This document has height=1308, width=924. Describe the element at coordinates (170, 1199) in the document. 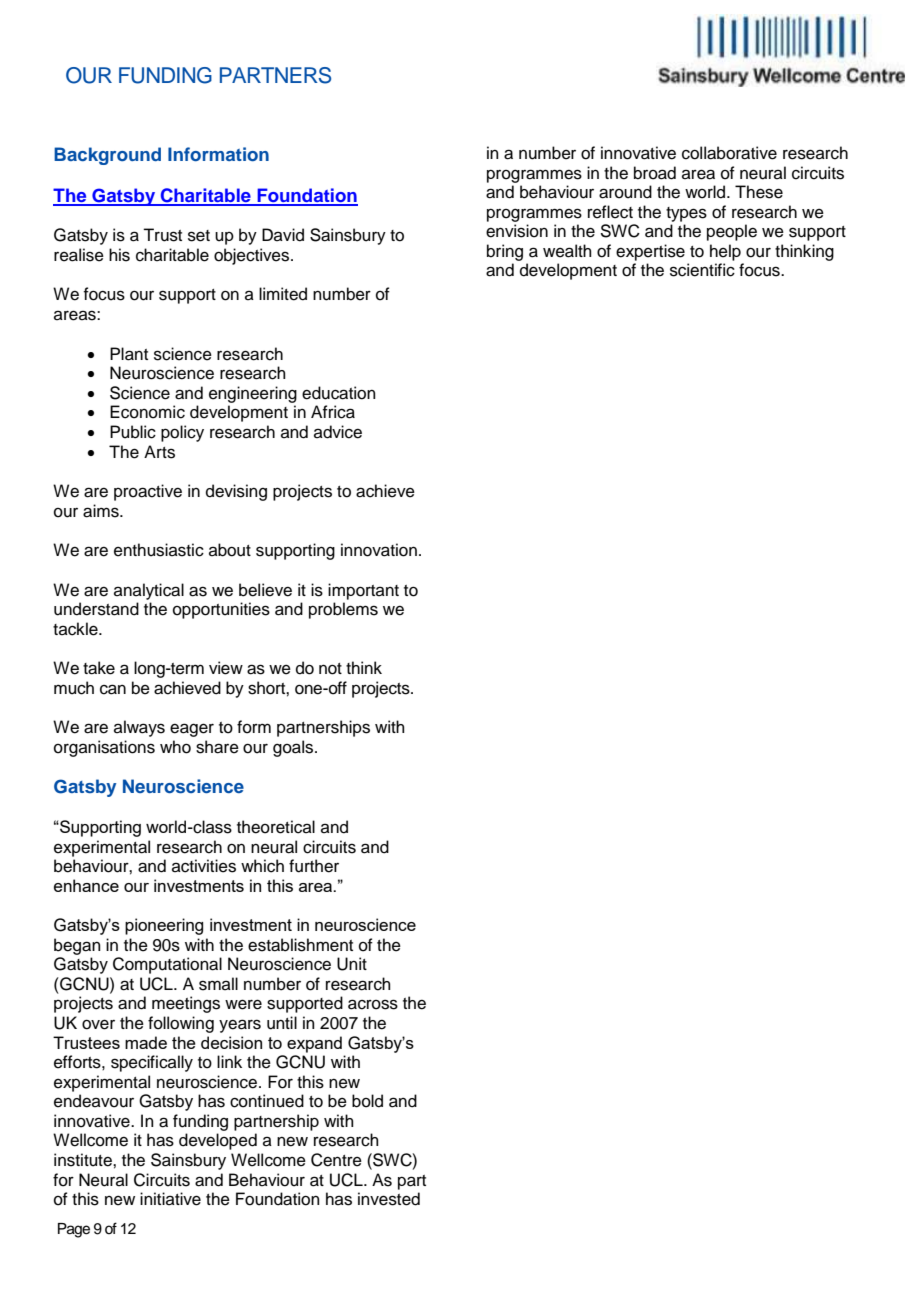

I see `initiative` at that location.
